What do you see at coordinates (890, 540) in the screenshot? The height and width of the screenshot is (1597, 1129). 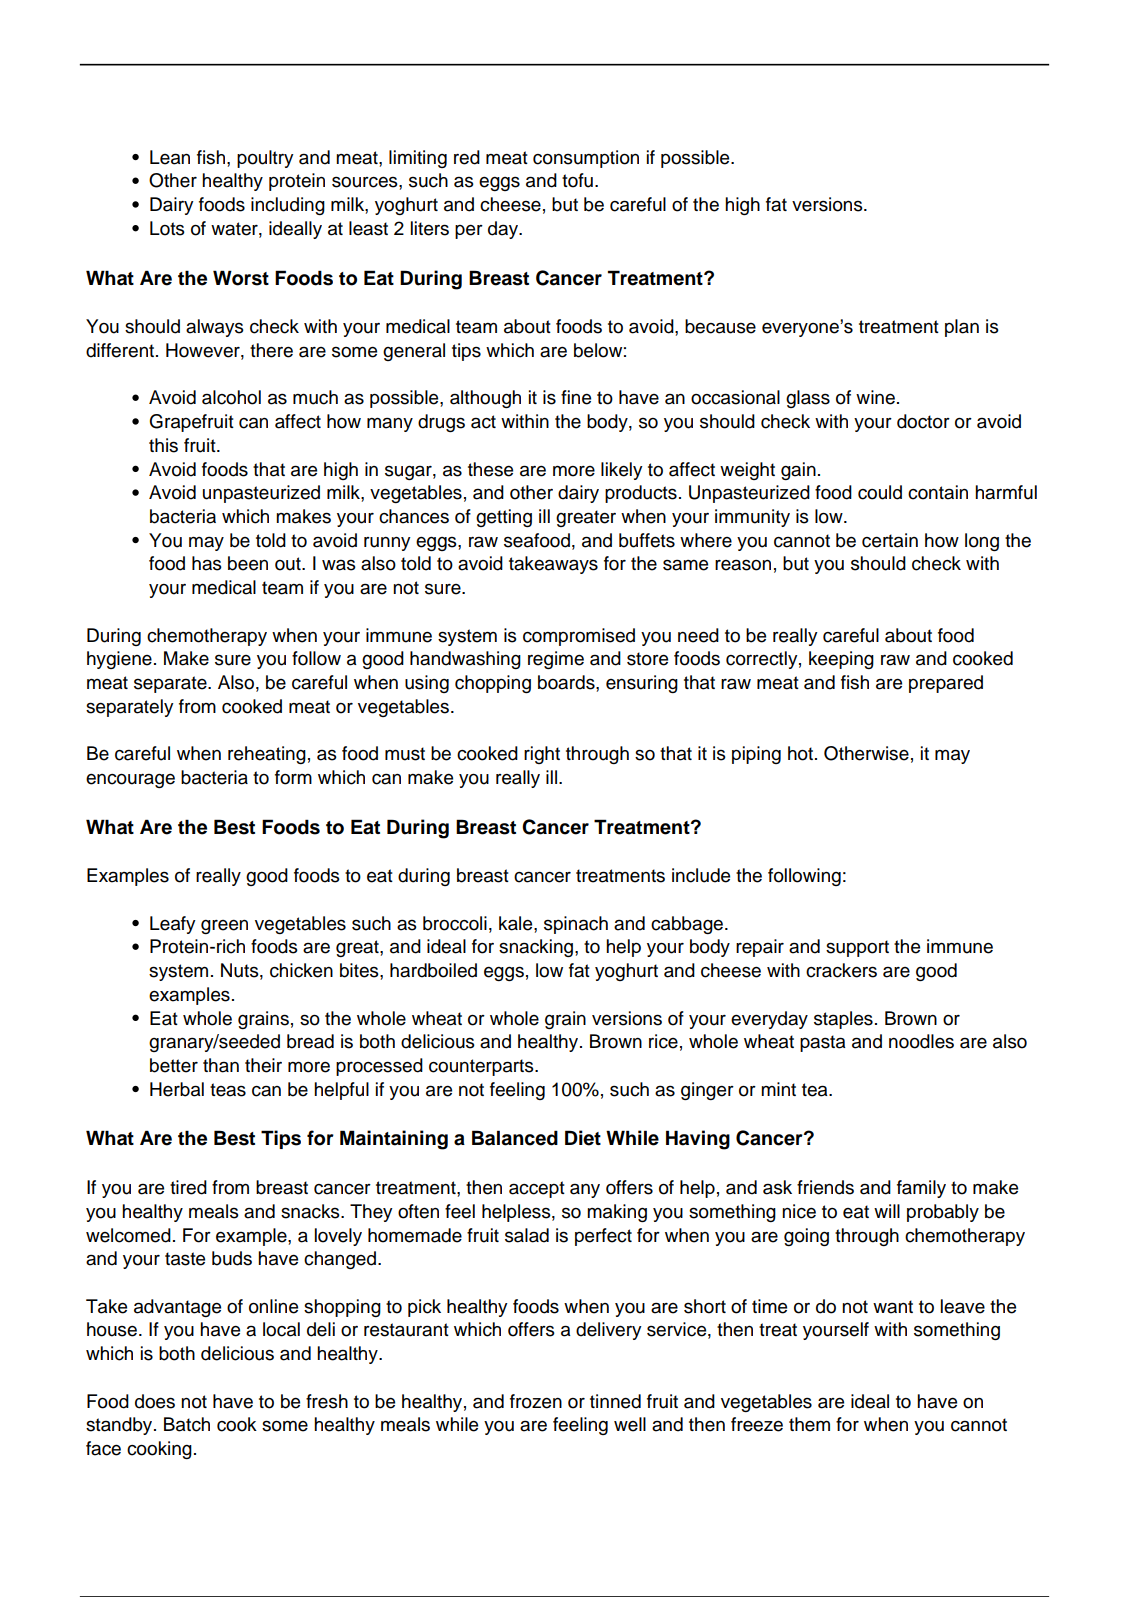 I see `certain` at bounding box center [890, 540].
